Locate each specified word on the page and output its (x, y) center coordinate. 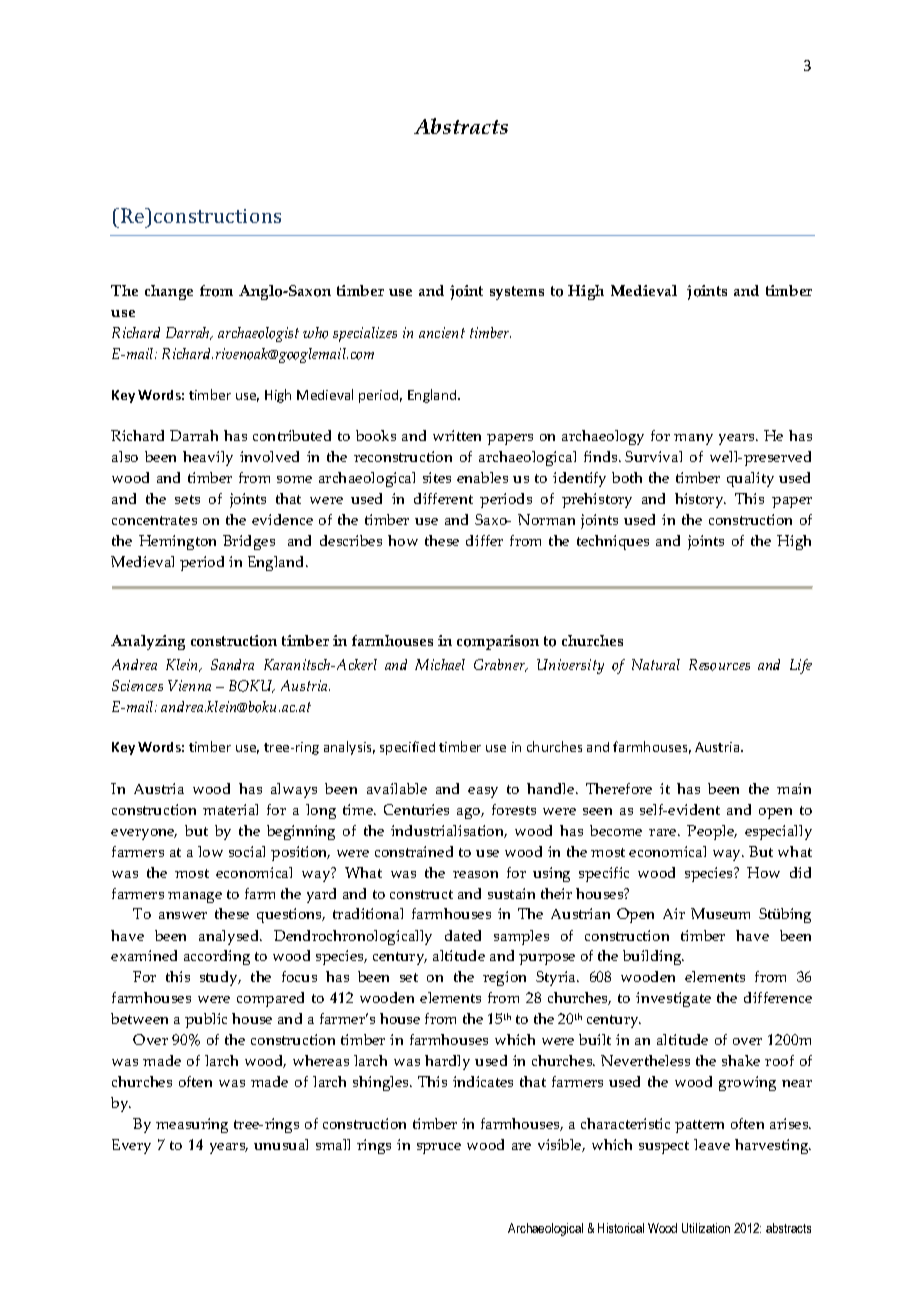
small (333, 1144)
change (169, 292)
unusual (281, 1144)
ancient (442, 332)
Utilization (706, 1228)
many (693, 439)
